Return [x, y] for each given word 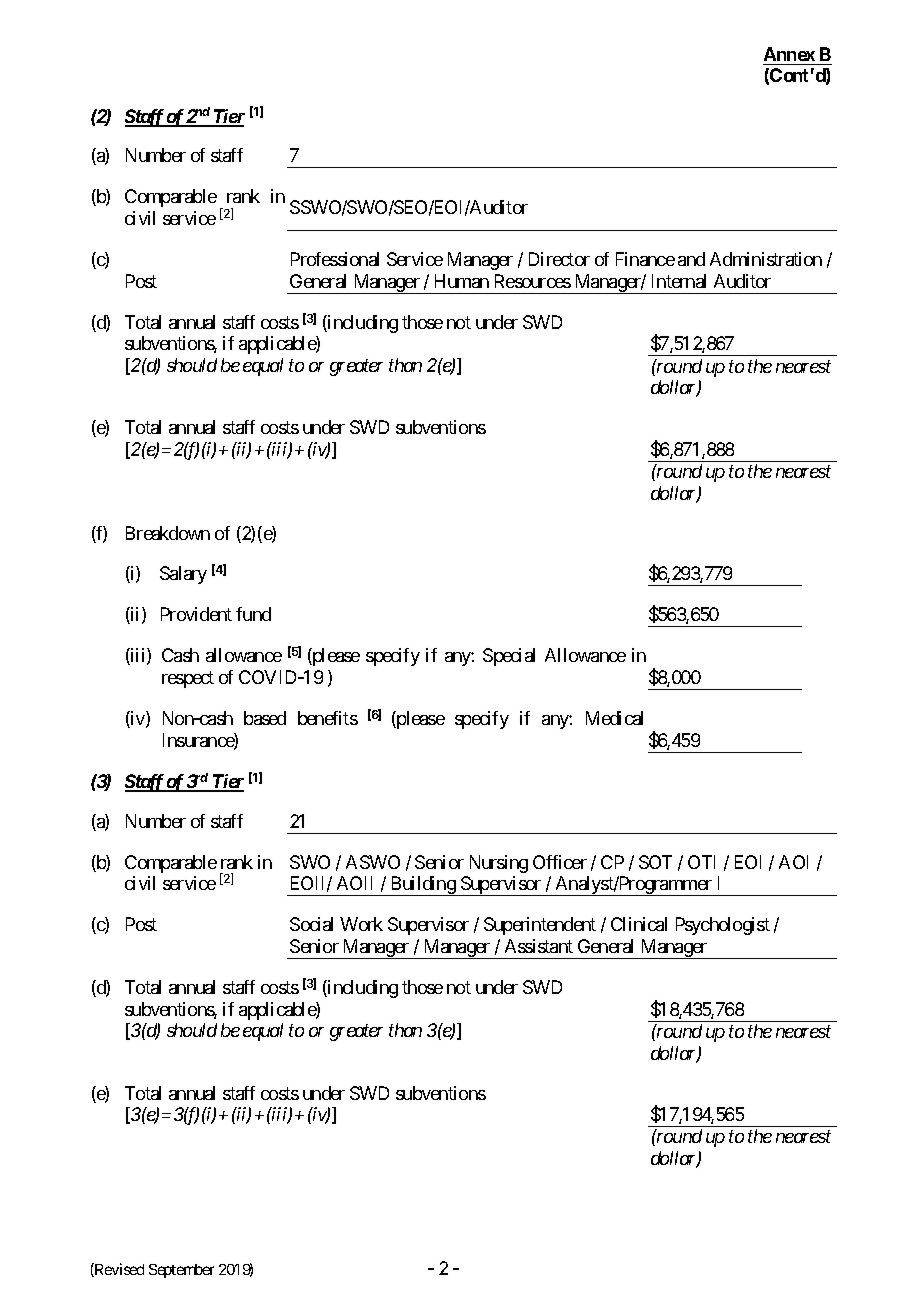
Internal [679, 281]
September [181, 1271]
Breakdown [168, 533]
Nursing [499, 864]
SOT [655, 862]
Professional [335, 259]
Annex [789, 54]
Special [509, 657]
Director [559, 259]
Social [311, 924]
